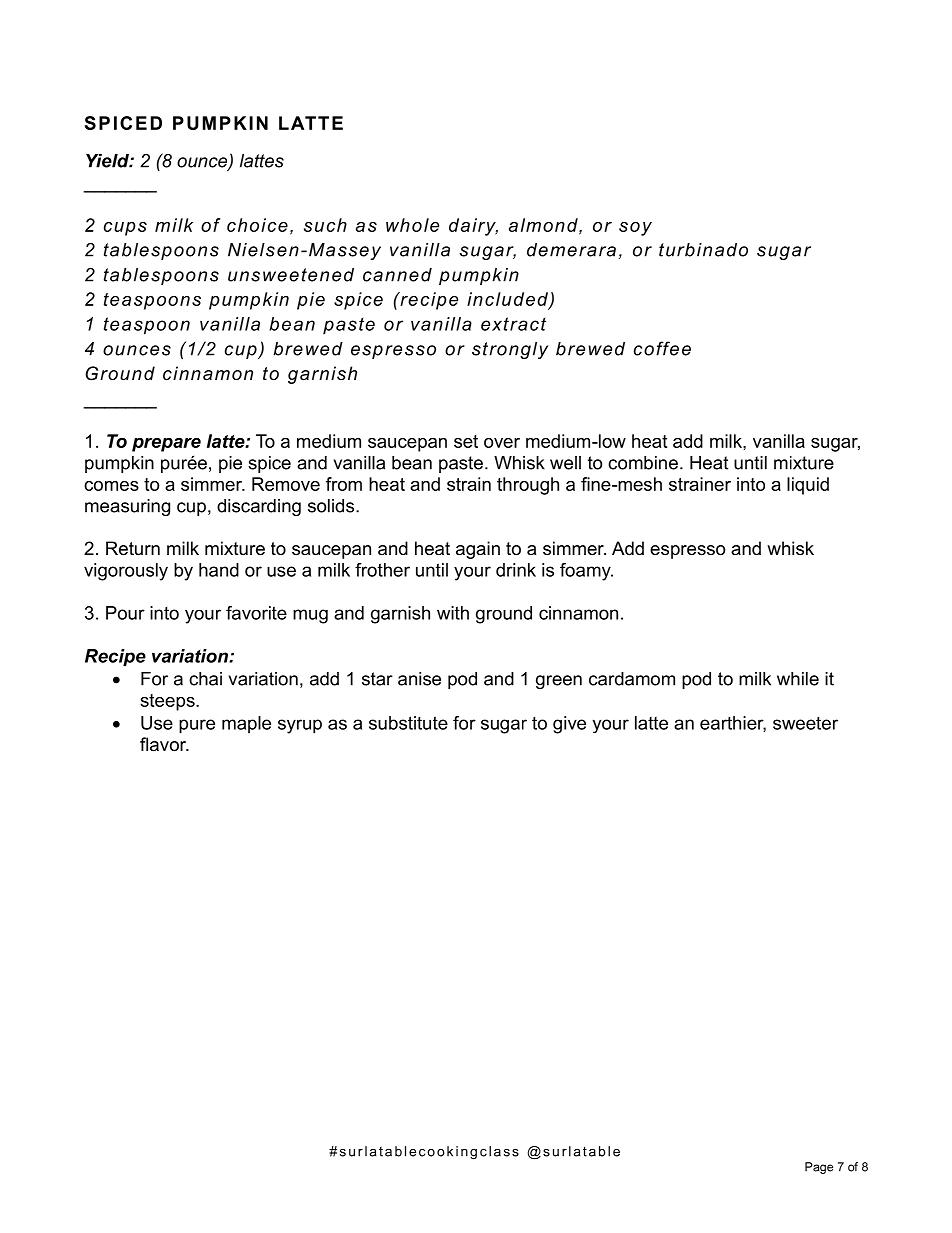 This screenshot has width=952, height=1233. What do you see at coordinates (205, 679) in the screenshot?
I see `chai` at bounding box center [205, 679].
